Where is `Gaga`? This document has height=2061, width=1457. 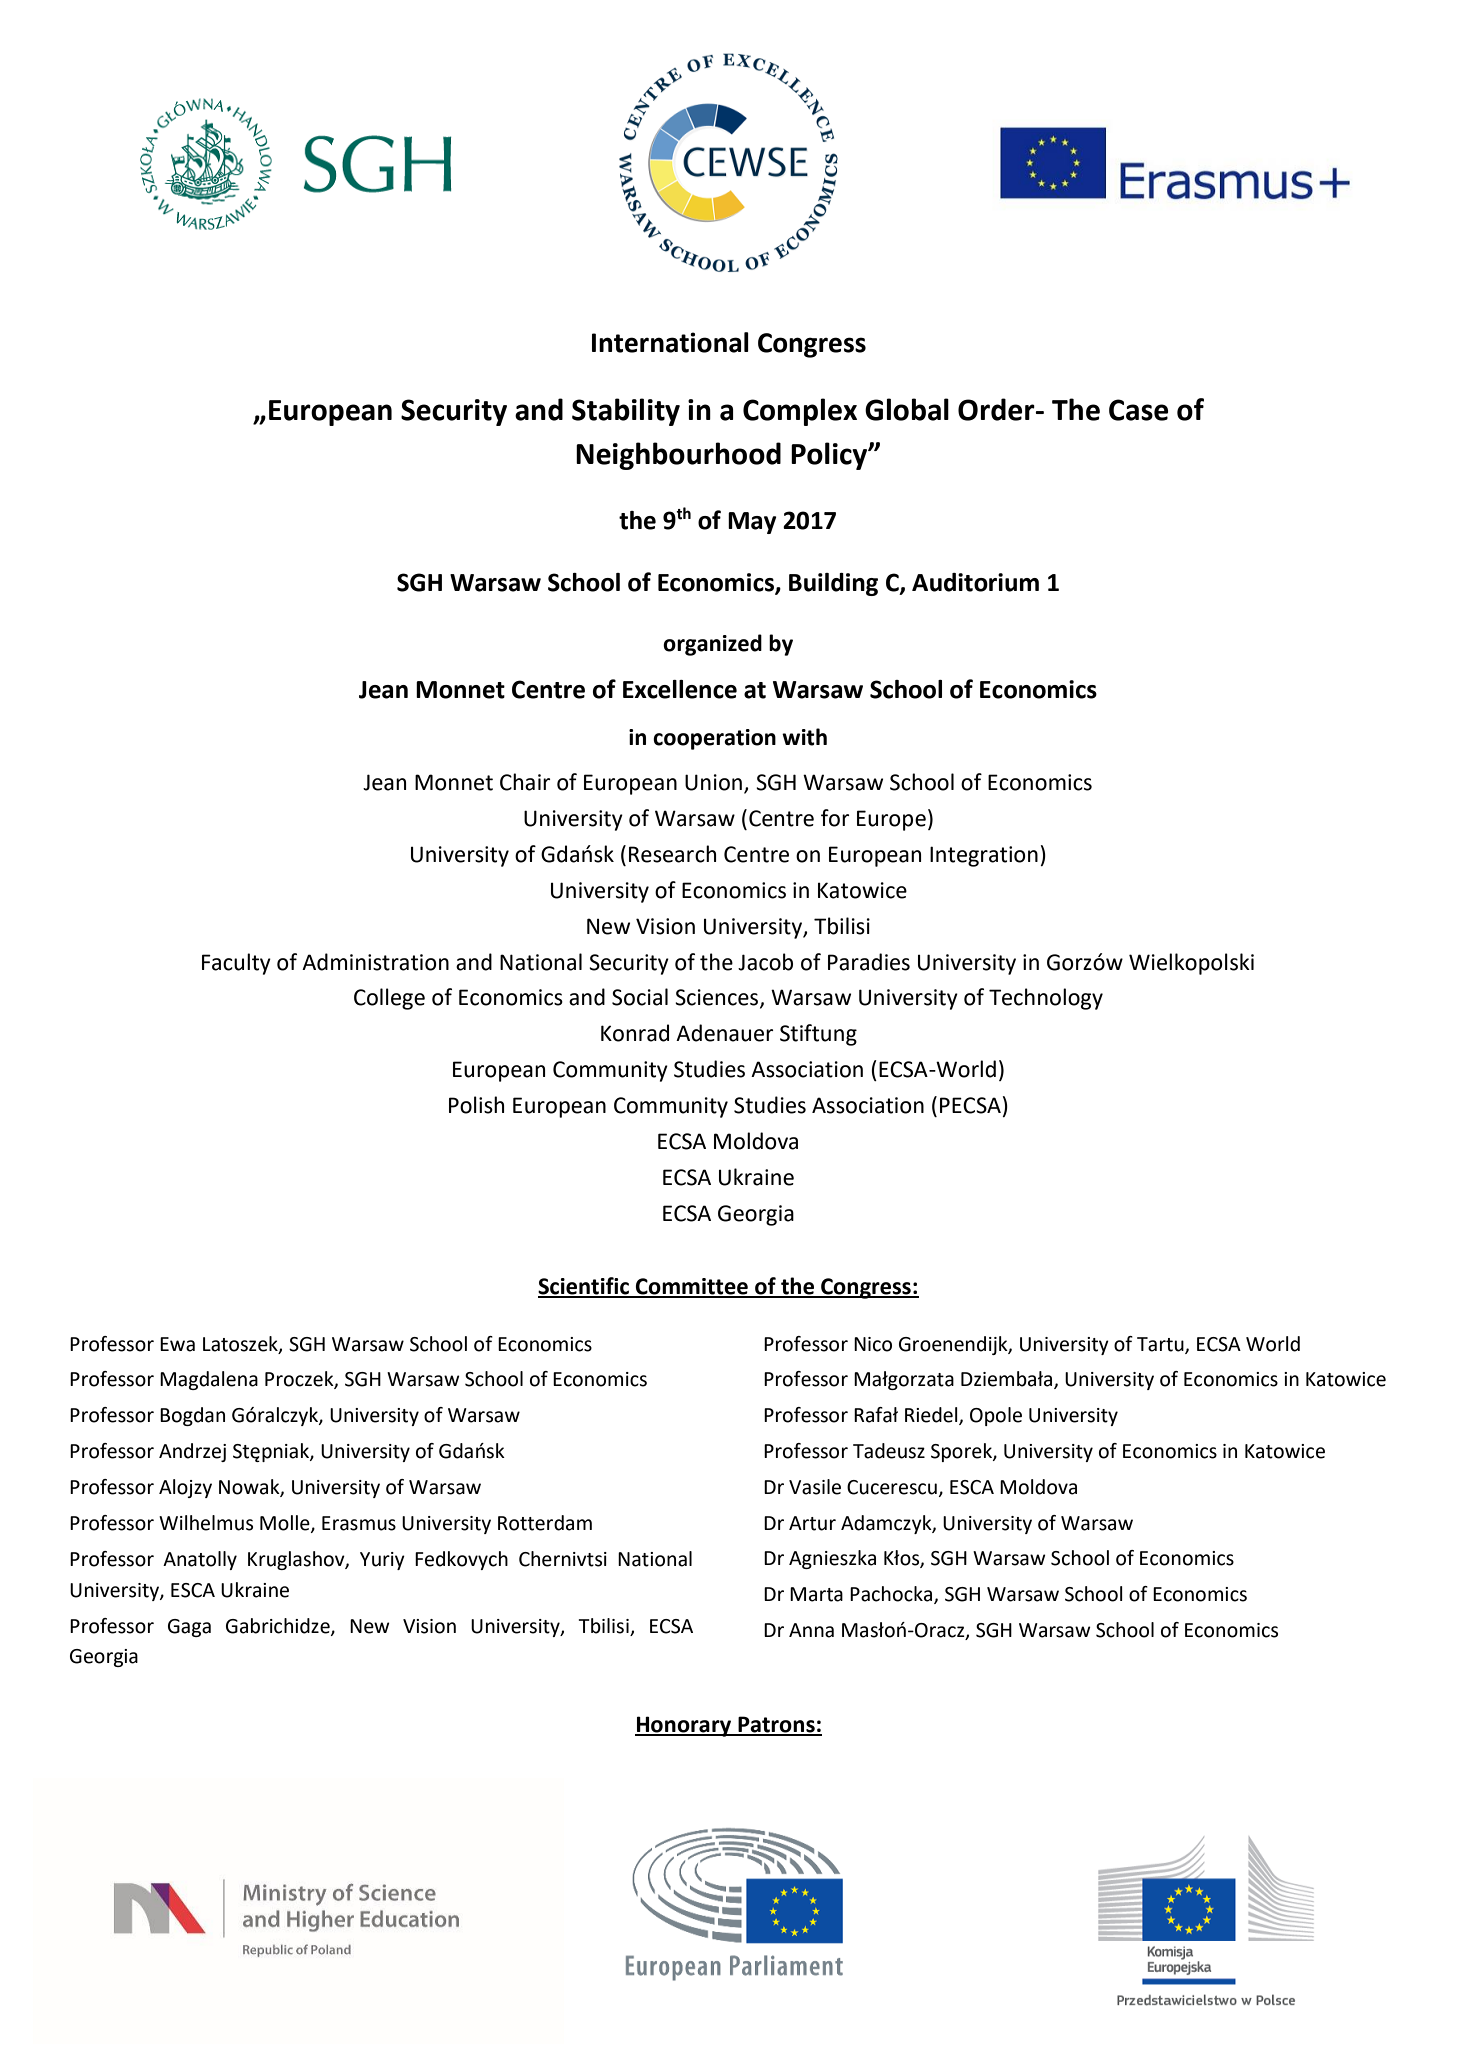 Gaga is located at coordinates (189, 1628).
